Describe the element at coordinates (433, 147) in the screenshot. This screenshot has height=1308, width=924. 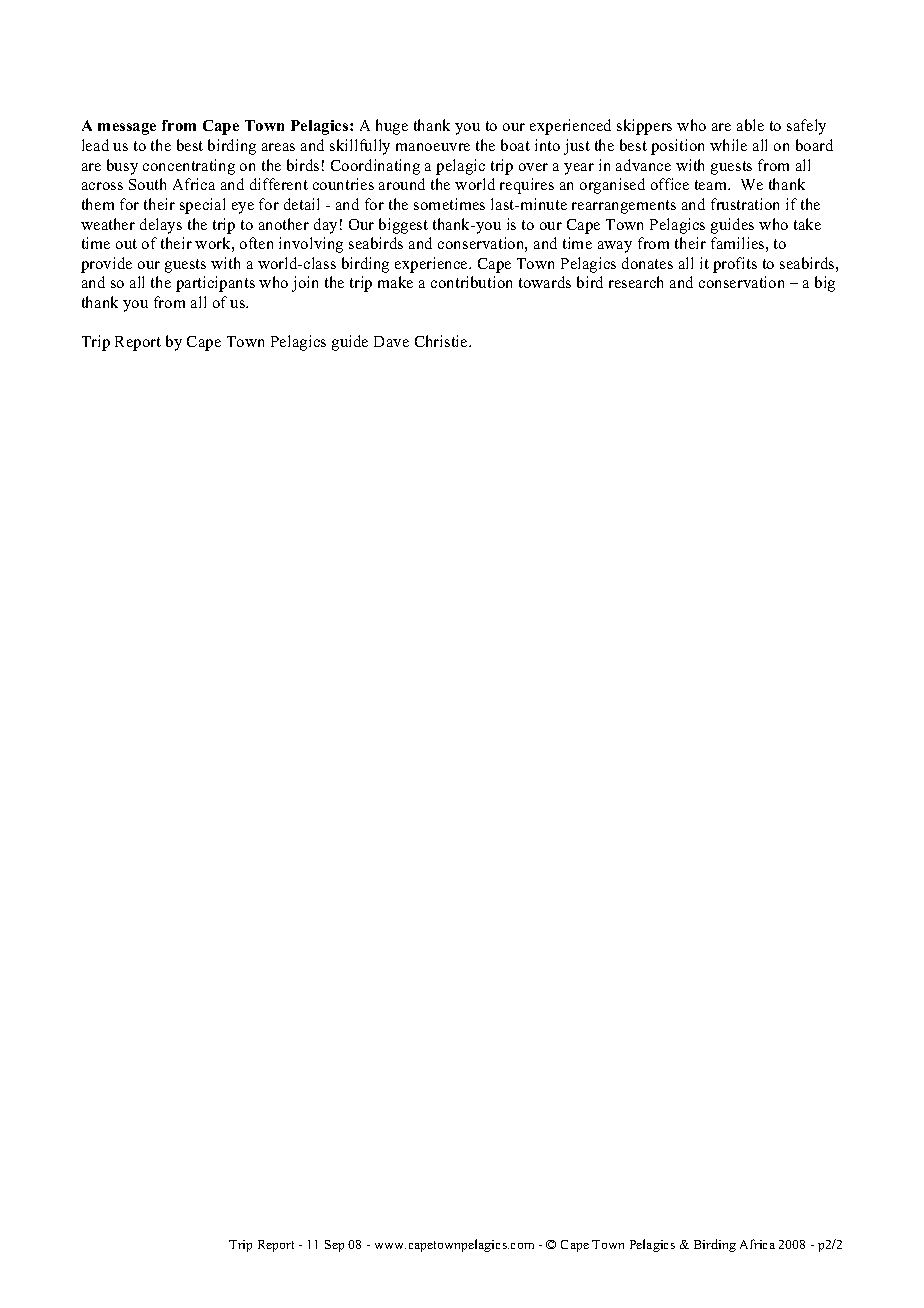
I see `manoeuvre` at that location.
